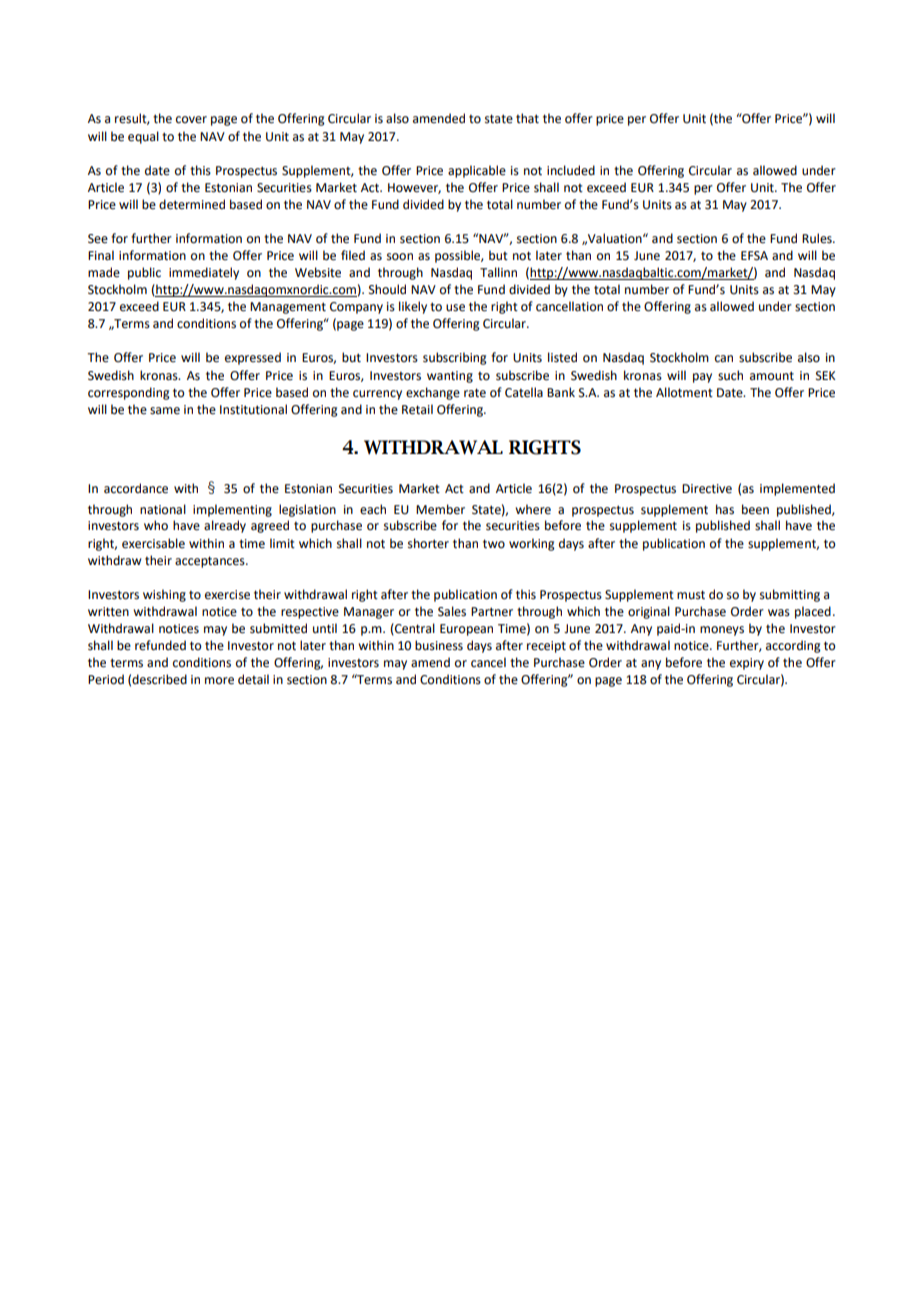 The width and height of the image is (924, 1308). I want to click on same, so click(165, 411).
